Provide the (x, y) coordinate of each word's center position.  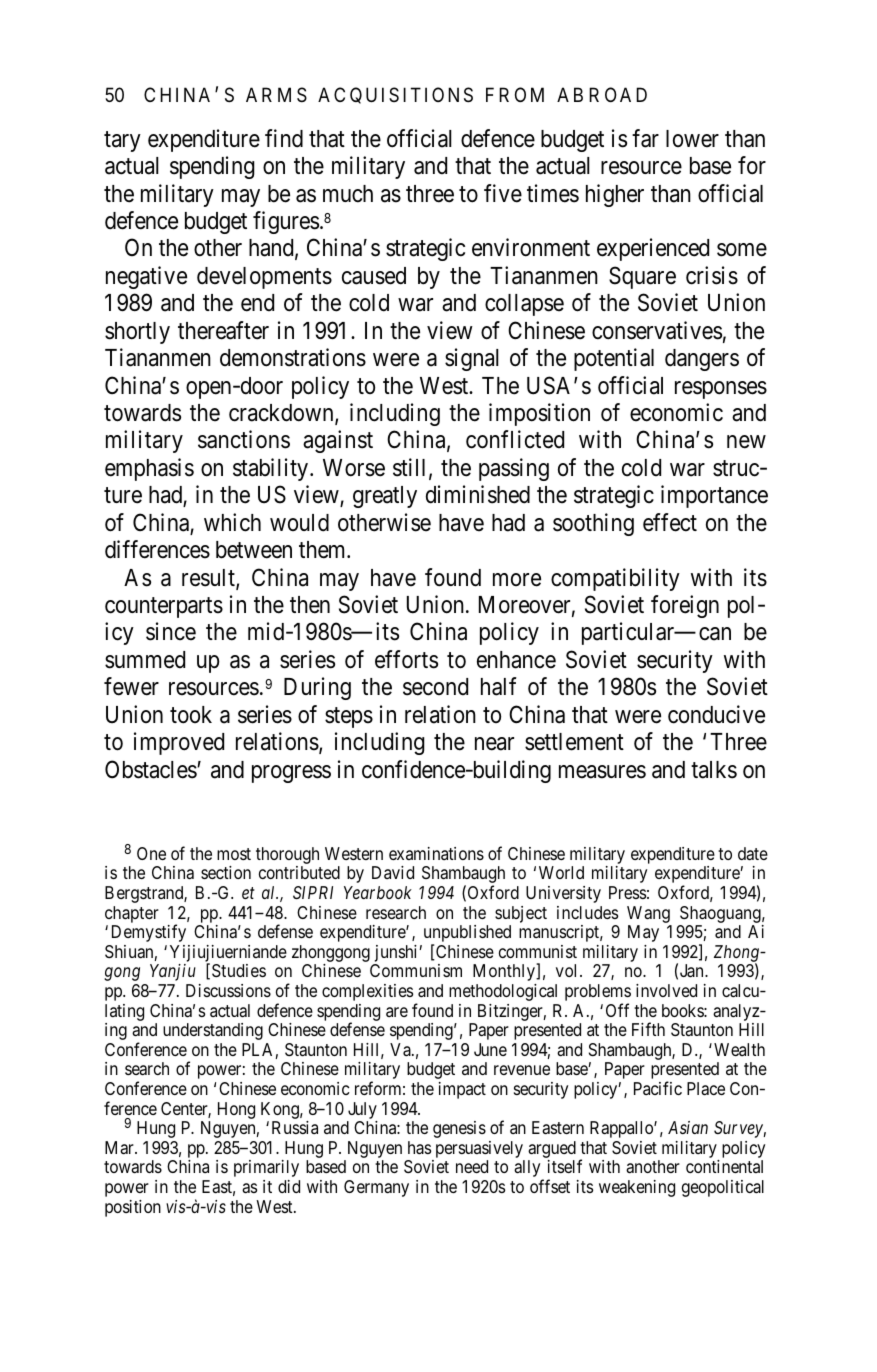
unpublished (467, 935)
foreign (685, 606)
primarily (266, 1168)
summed (145, 660)
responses (721, 390)
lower (692, 139)
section (226, 872)
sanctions (244, 439)
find (284, 138)
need (472, 1166)
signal (472, 359)
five (503, 193)
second (435, 687)
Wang (648, 914)
